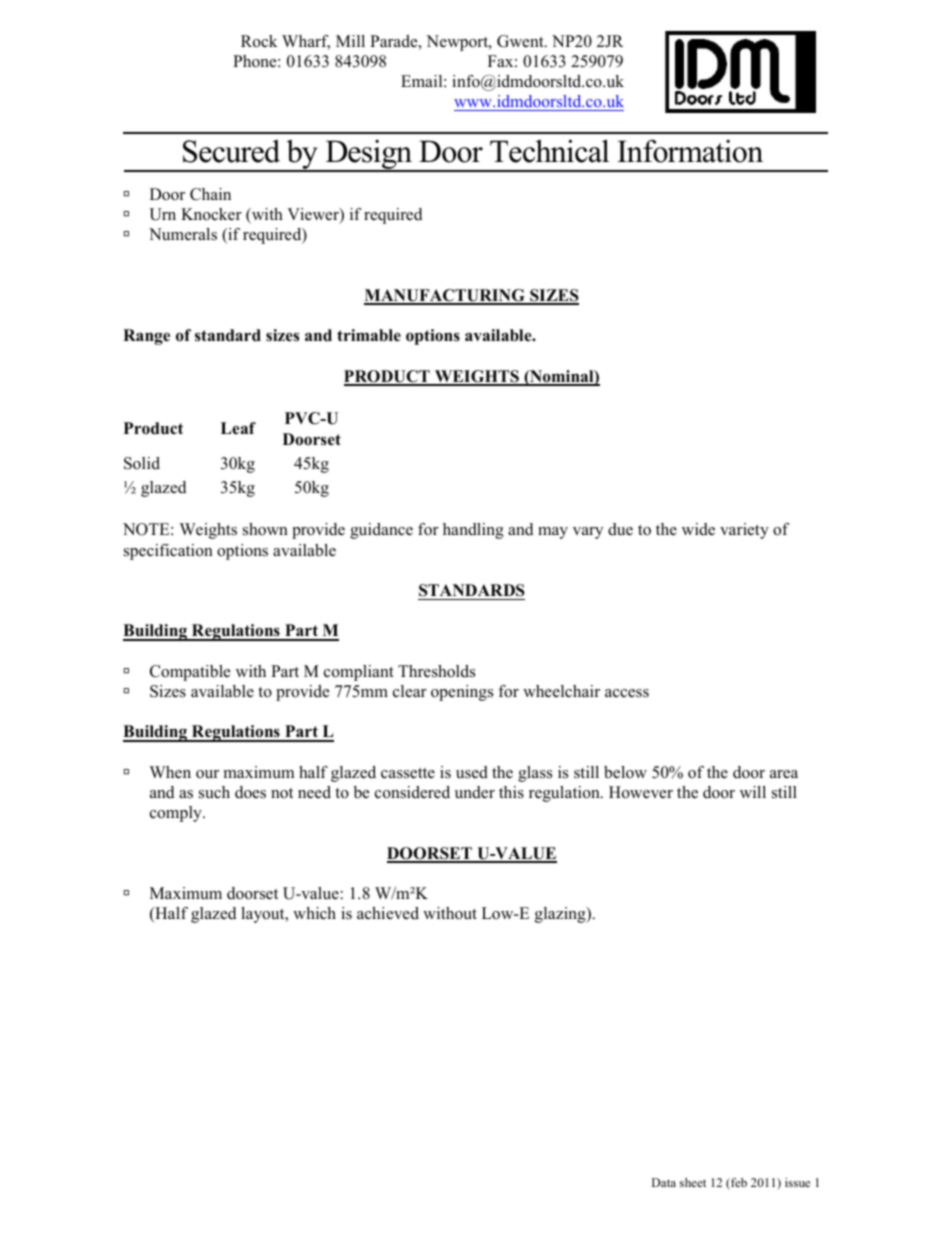  Describe the element at coordinates (549, 151) in the screenshot. I see `Technical` at that location.
